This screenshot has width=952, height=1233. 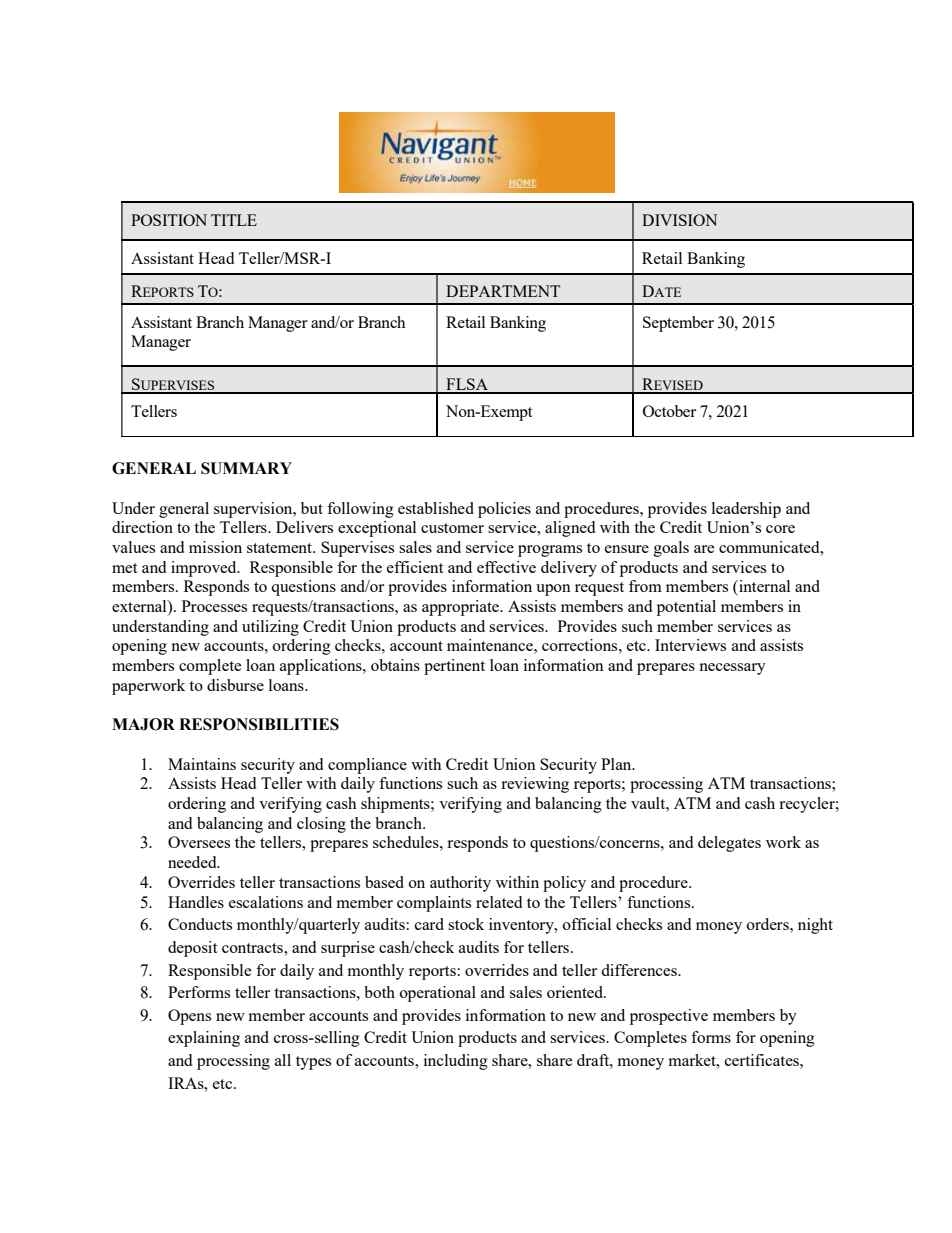 What do you see at coordinates (729, 844) in the screenshot?
I see `delegates` at bounding box center [729, 844].
